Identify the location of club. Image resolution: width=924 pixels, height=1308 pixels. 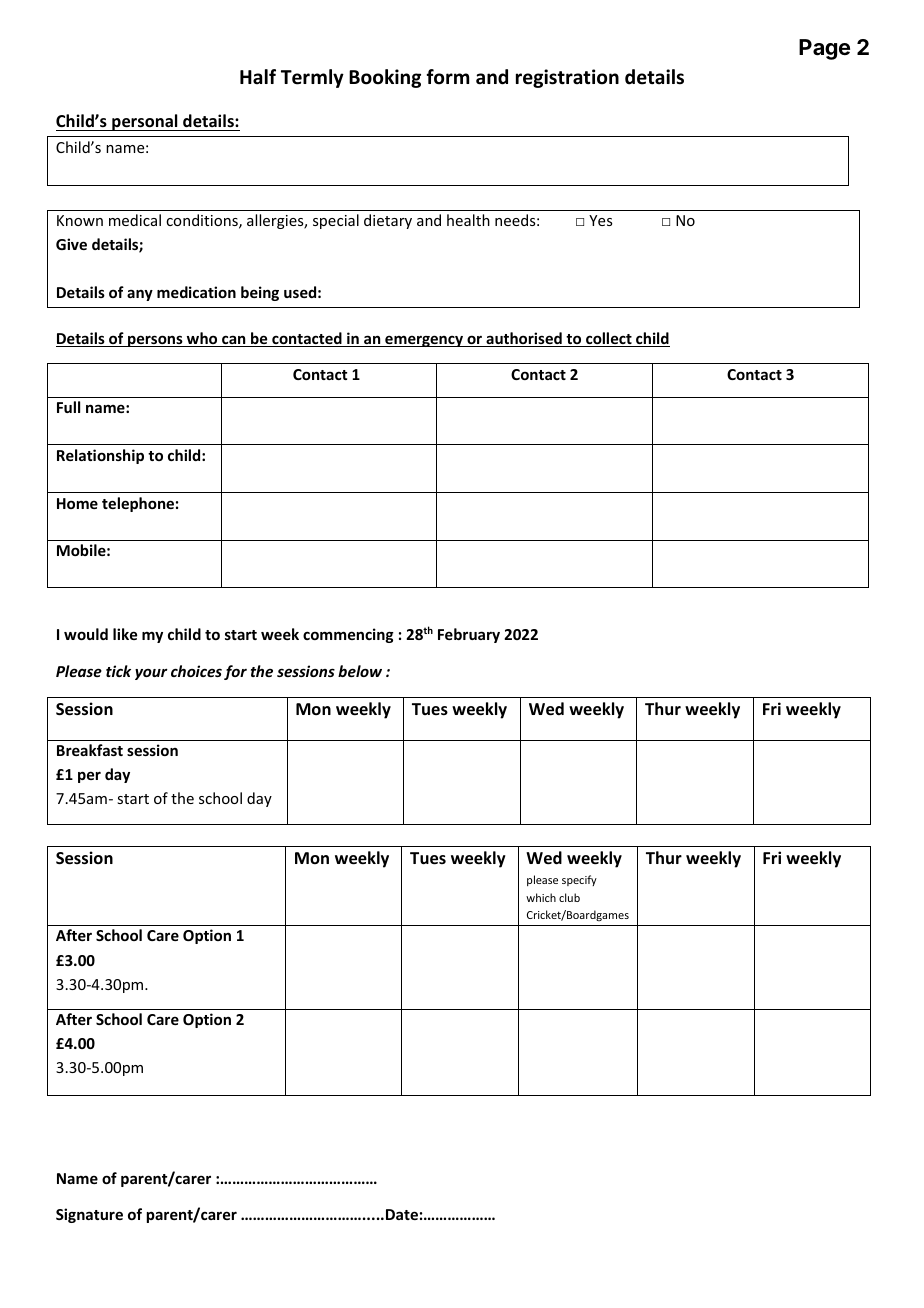
(569, 897).
